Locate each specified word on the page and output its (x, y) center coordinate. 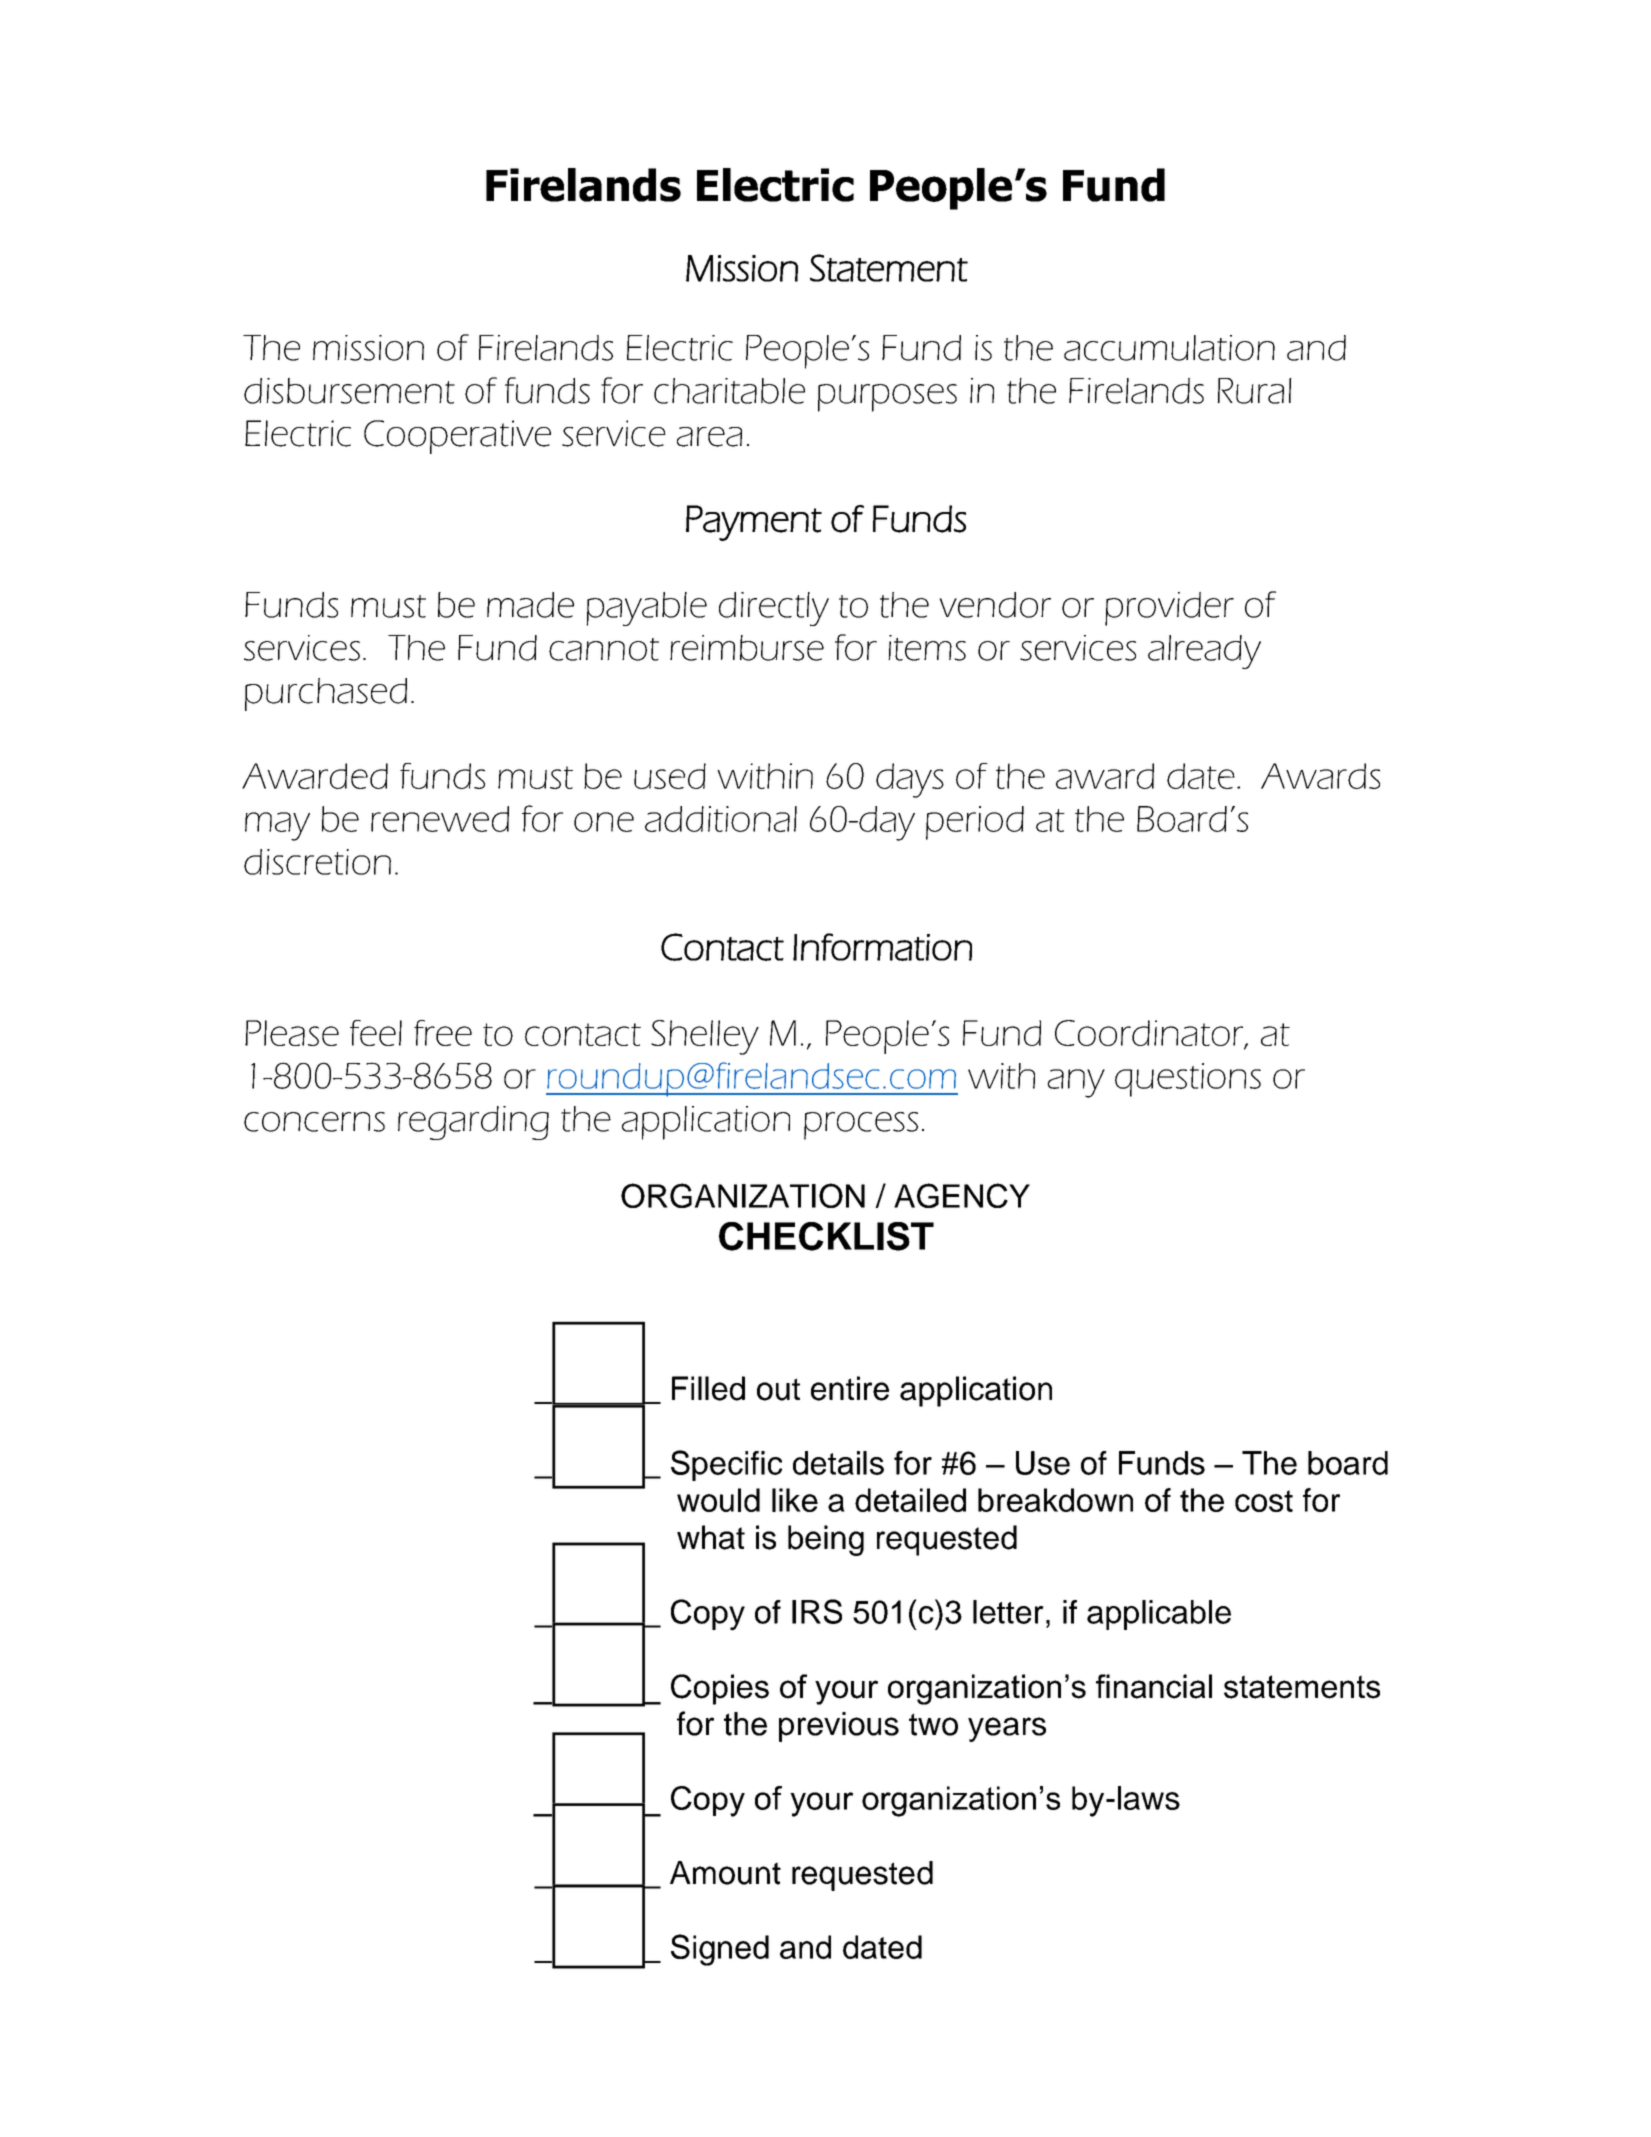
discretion (317, 862)
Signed (720, 1950)
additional (721, 819)
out (778, 1389)
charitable (729, 391)
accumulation (1169, 348)
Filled (708, 1388)
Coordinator (1150, 1034)
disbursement (349, 391)
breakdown (1055, 1500)
